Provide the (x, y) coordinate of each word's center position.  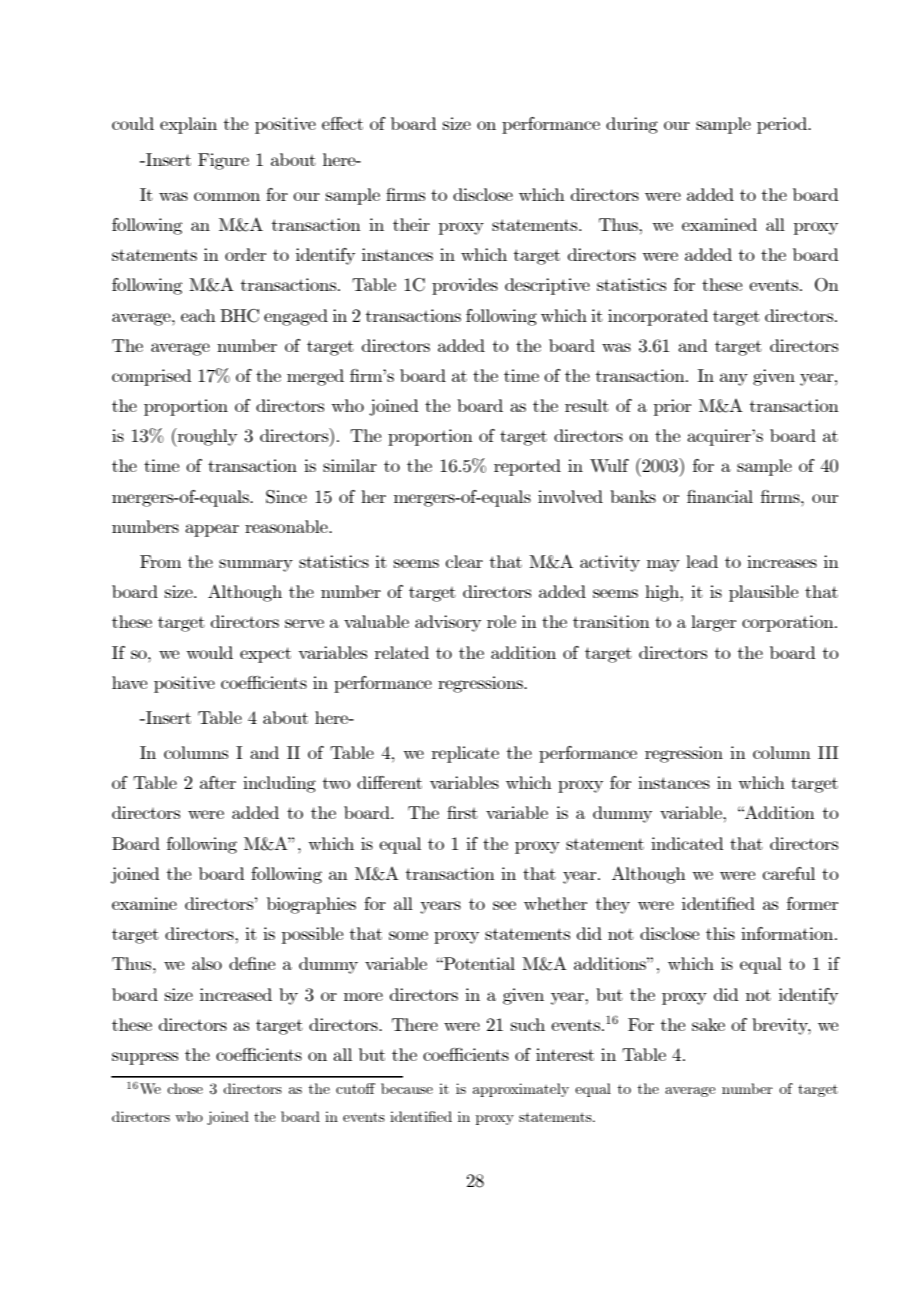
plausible (763, 593)
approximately (521, 1090)
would (209, 652)
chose (185, 1088)
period (783, 125)
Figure (223, 161)
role (501, 621)
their (411, 224)
